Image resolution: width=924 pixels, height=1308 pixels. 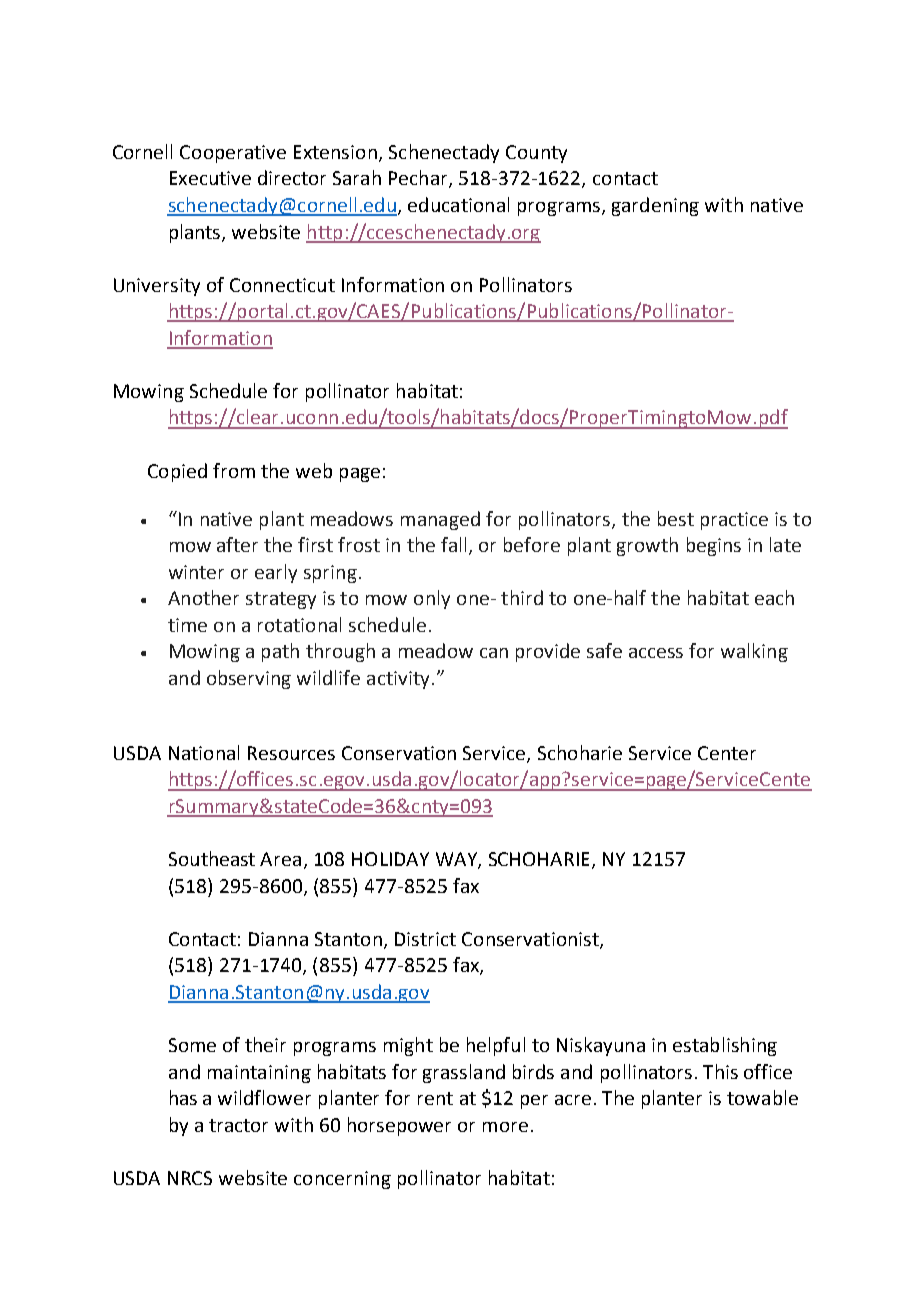 I want to click on managed, so click(x=440, y=520).
